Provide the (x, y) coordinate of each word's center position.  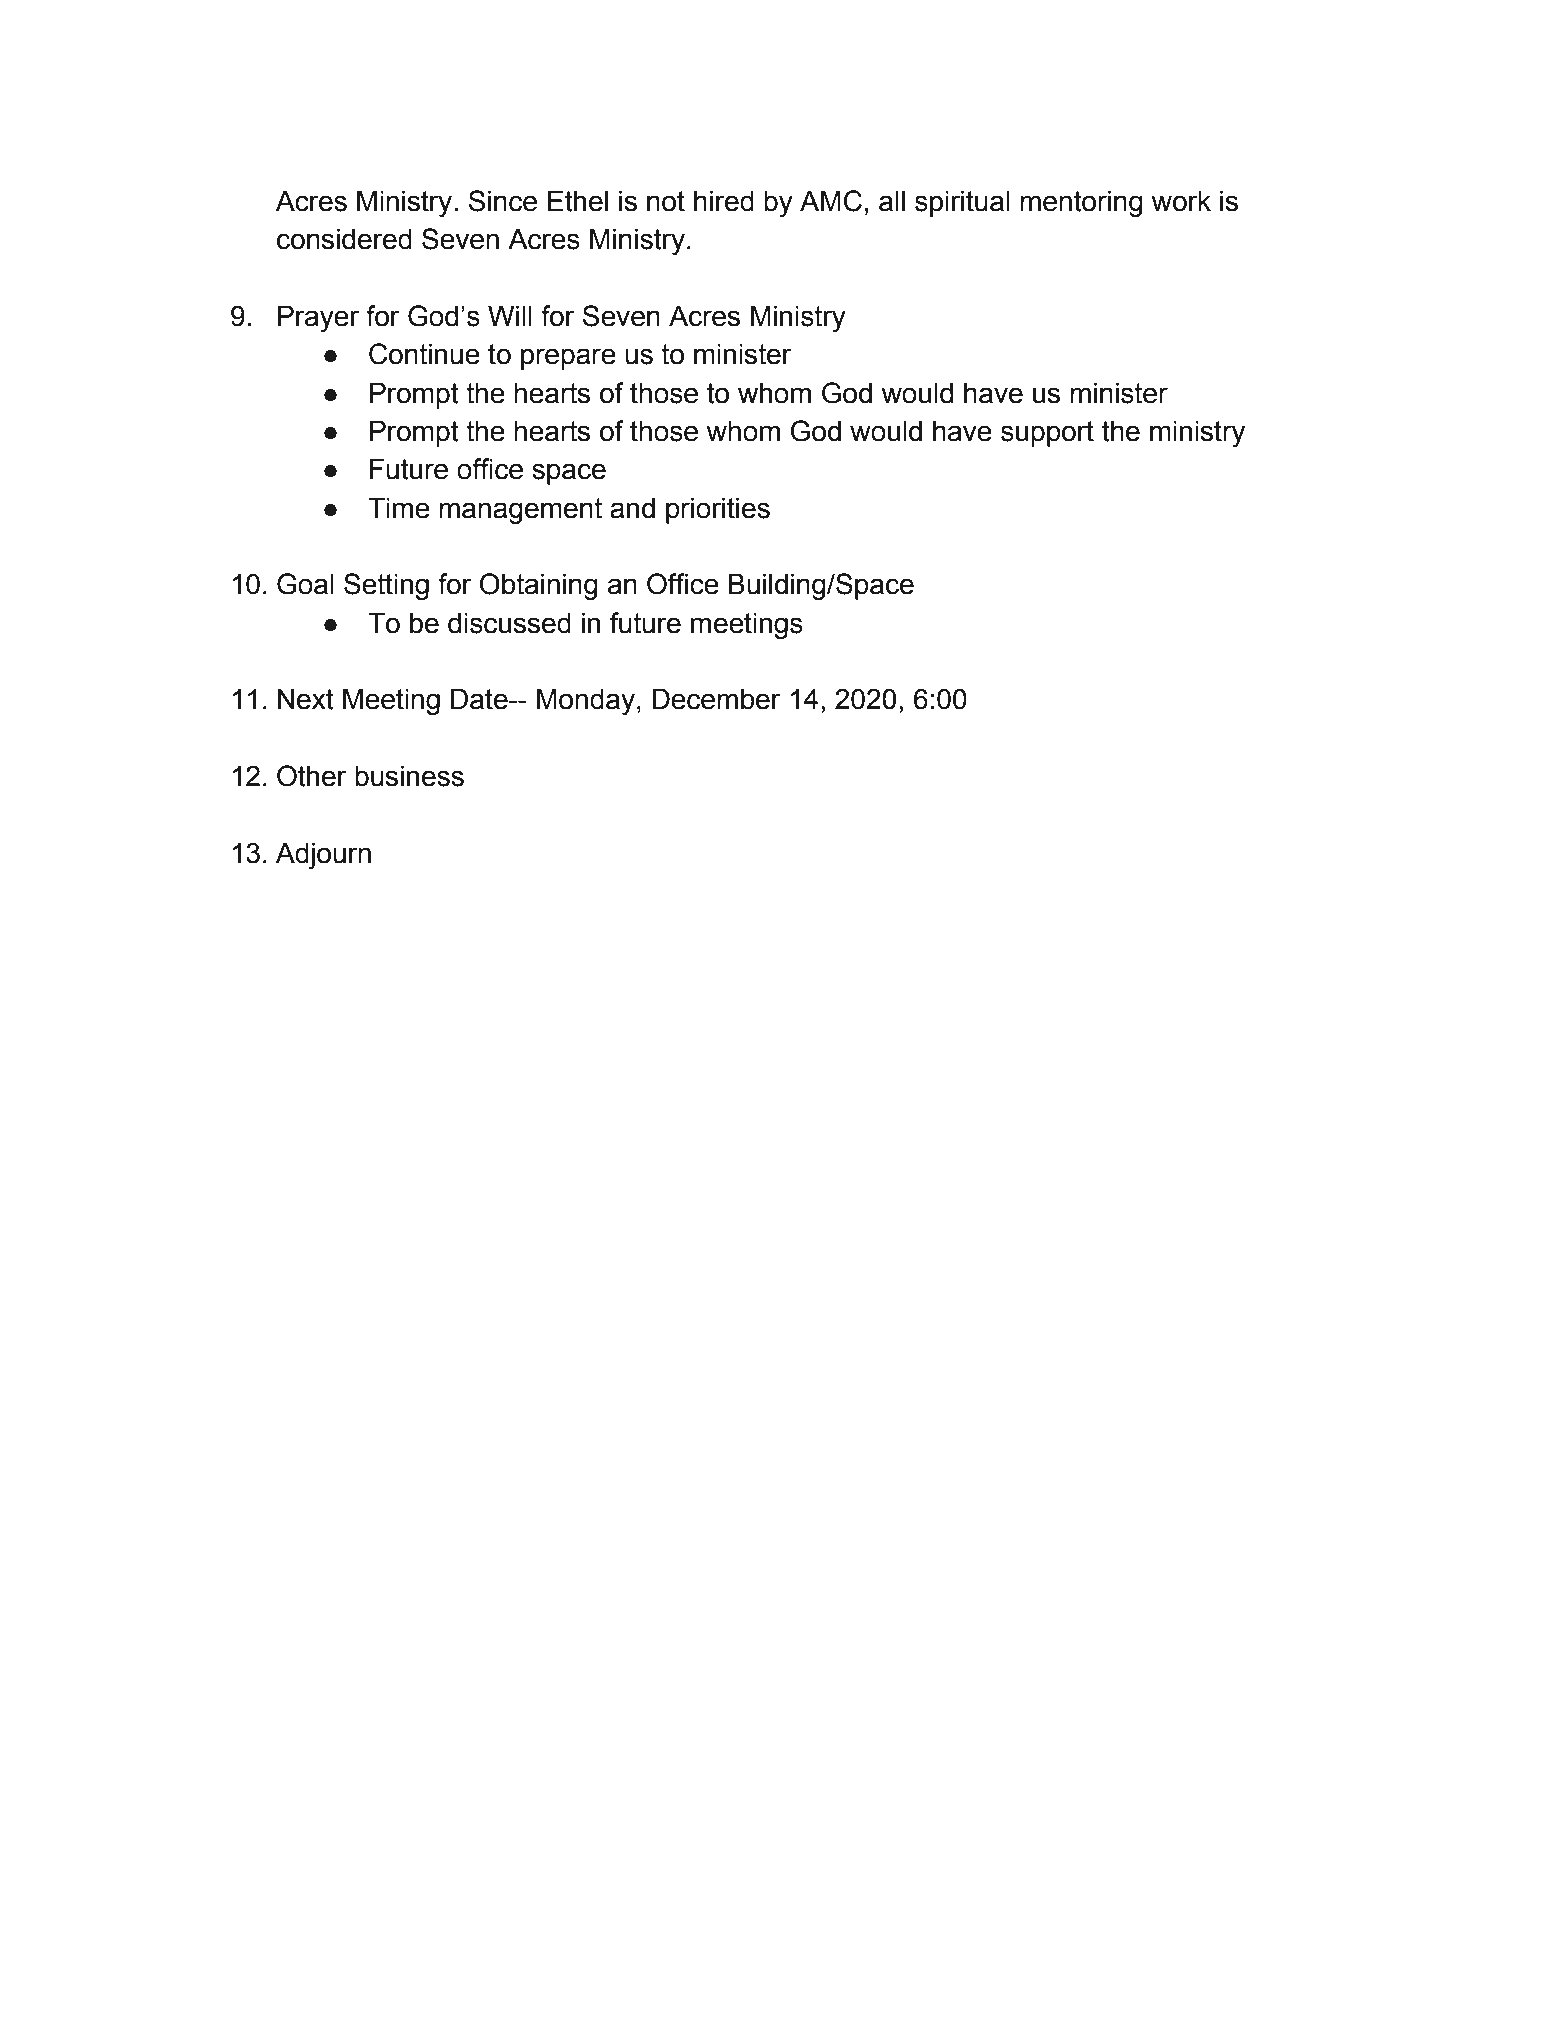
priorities (718, 510)
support (1047, 434)
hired (724, 201)
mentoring (1081, 203)
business (409, 776)
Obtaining (539, 586)
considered (344, 239)
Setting (386, 586)
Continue (424, 354)
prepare (568, 359)
